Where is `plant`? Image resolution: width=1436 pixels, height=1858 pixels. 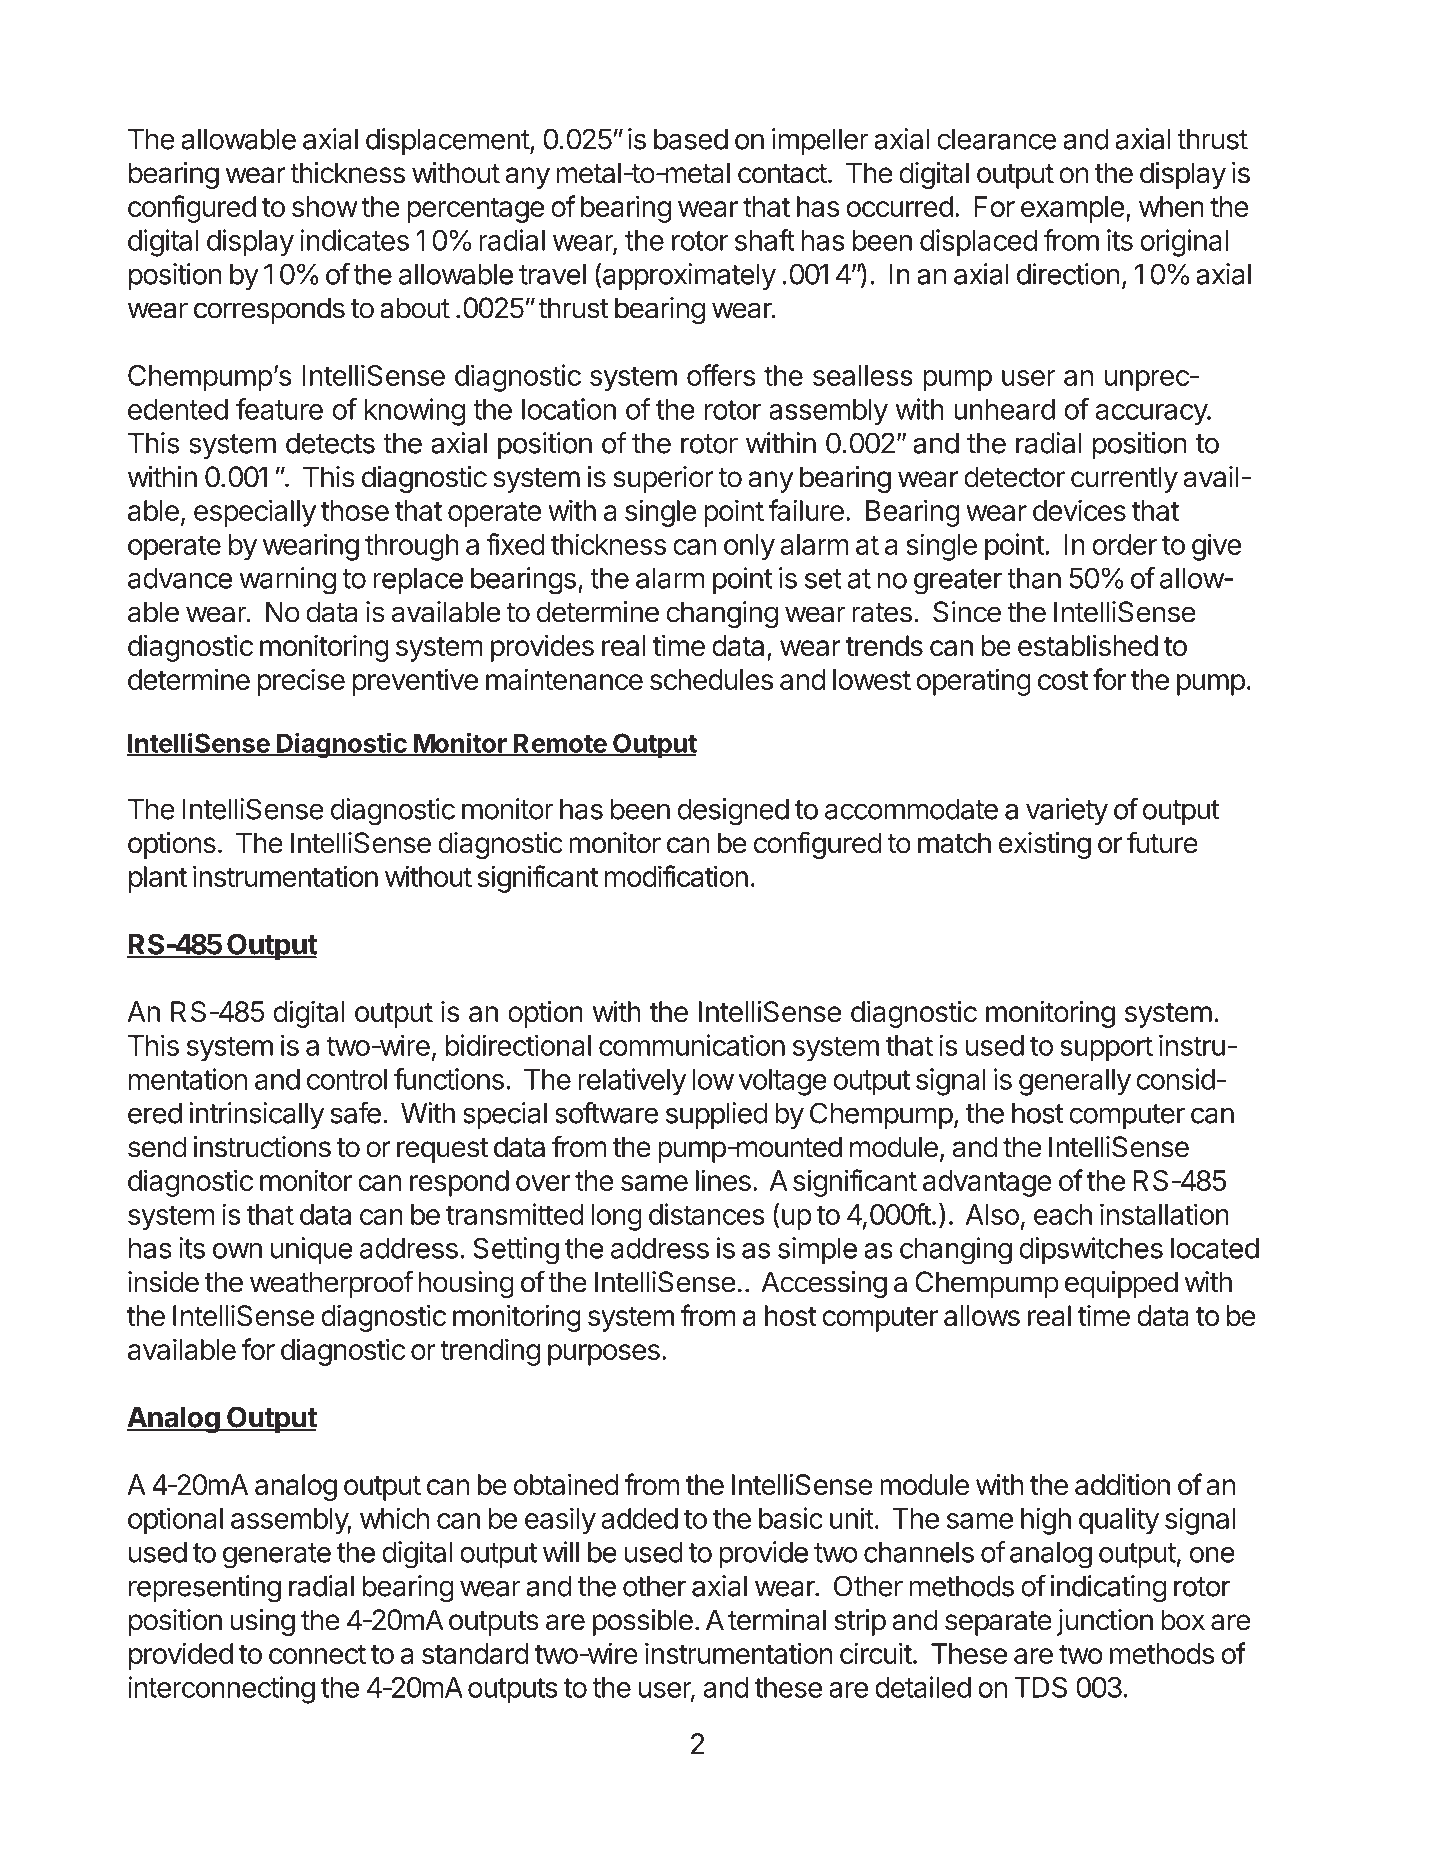
plant is located at coordinates (158, 879).
